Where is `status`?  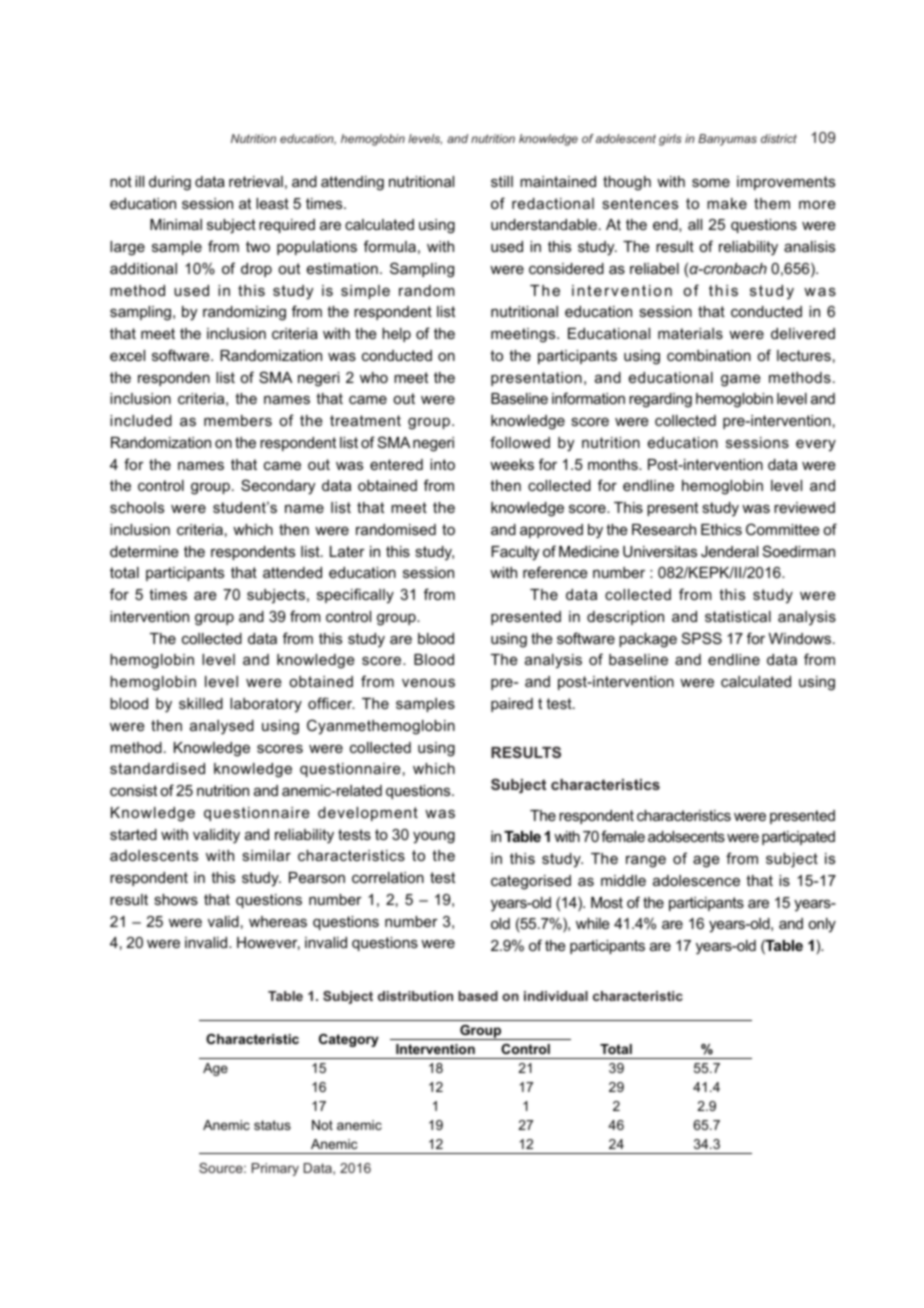
status is located at coordinates (272, 1125).
